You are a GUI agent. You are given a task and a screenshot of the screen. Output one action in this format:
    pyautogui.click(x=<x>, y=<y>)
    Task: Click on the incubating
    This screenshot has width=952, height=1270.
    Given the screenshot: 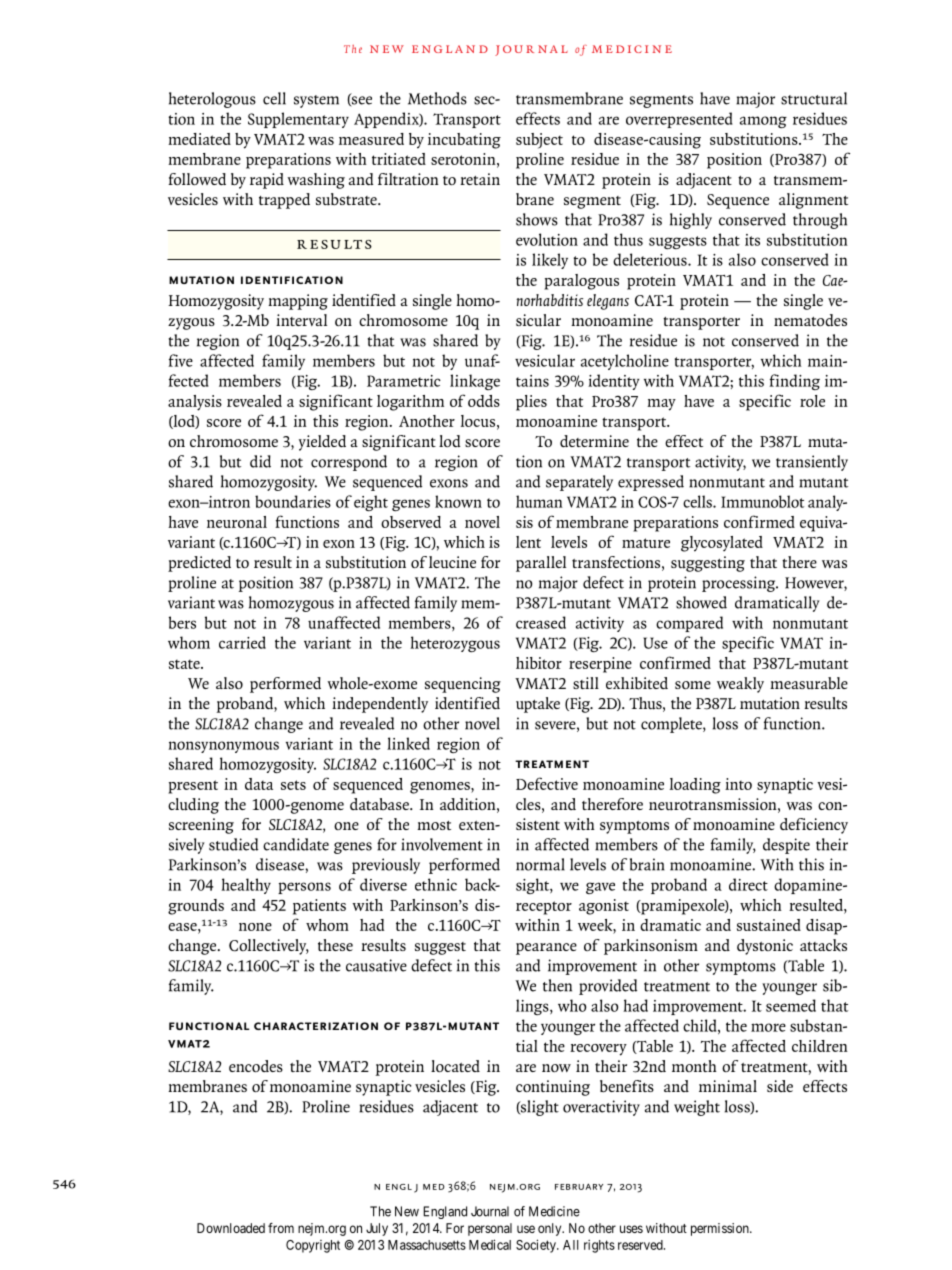 What is the action you would take?
    pyautogui.click(x=464, y=141)
